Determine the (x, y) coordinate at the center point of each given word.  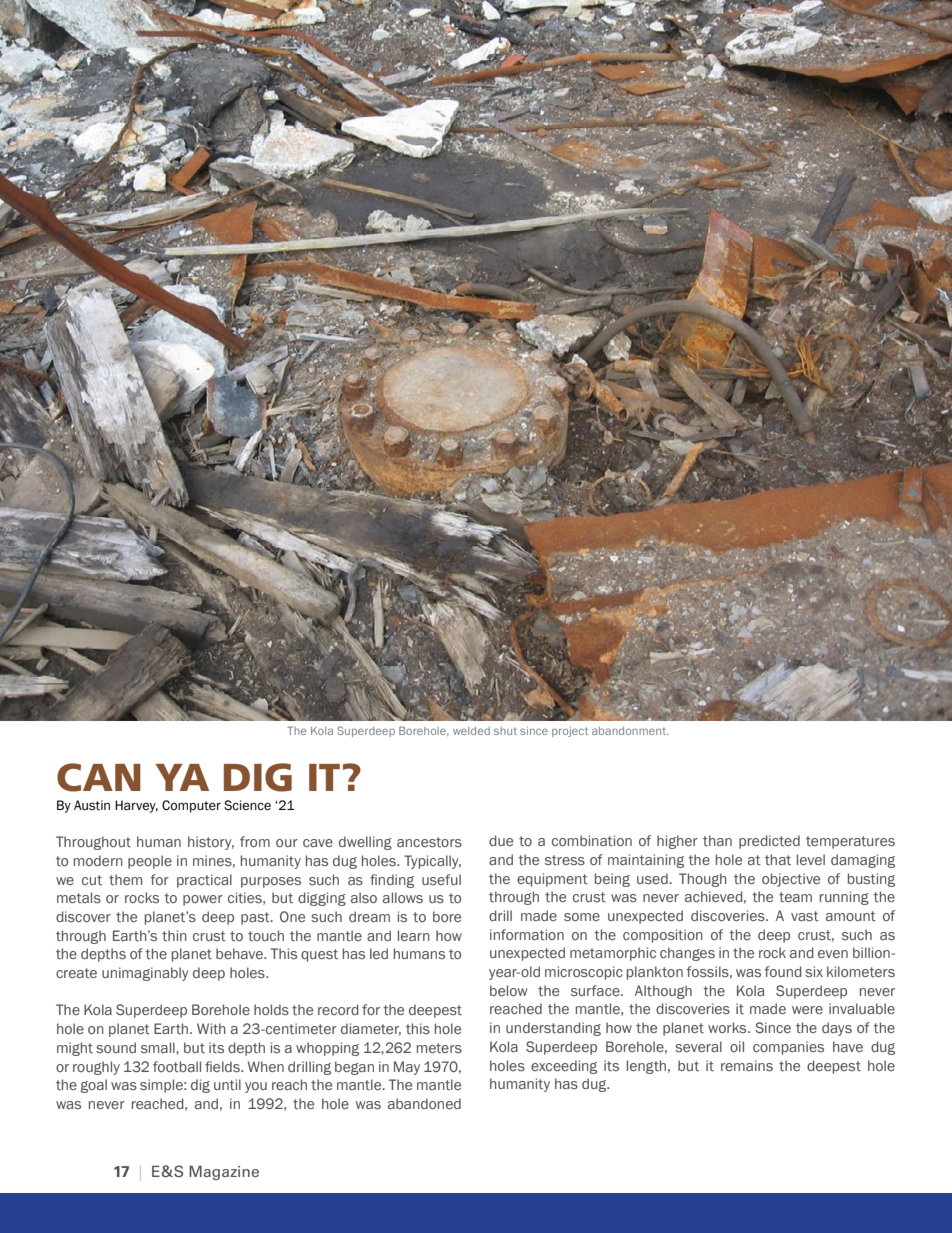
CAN (99, 777)
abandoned (424, 1103)
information (527, 935)
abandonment (630, 731)
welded (471, 731)
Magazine (224, 1173)
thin (174, 935)
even (833, 954)
